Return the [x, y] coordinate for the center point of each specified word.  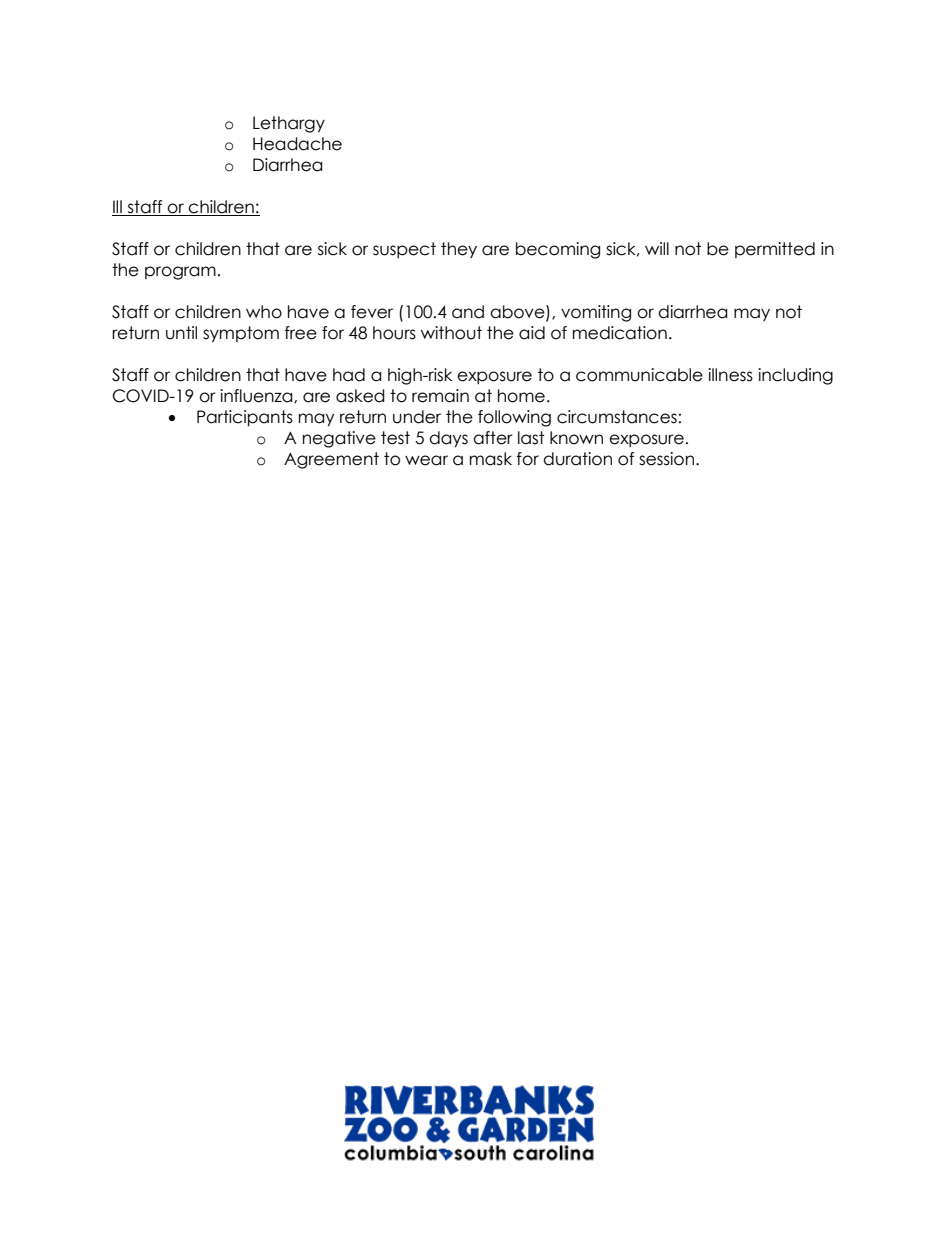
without [451, 333]
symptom [241, 334]
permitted [775, 250]
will [657, 248]
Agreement [331, 460]
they [459, 250]
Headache [297, 144]
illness [730, 375]
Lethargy [289, 124]
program [180, 273]
